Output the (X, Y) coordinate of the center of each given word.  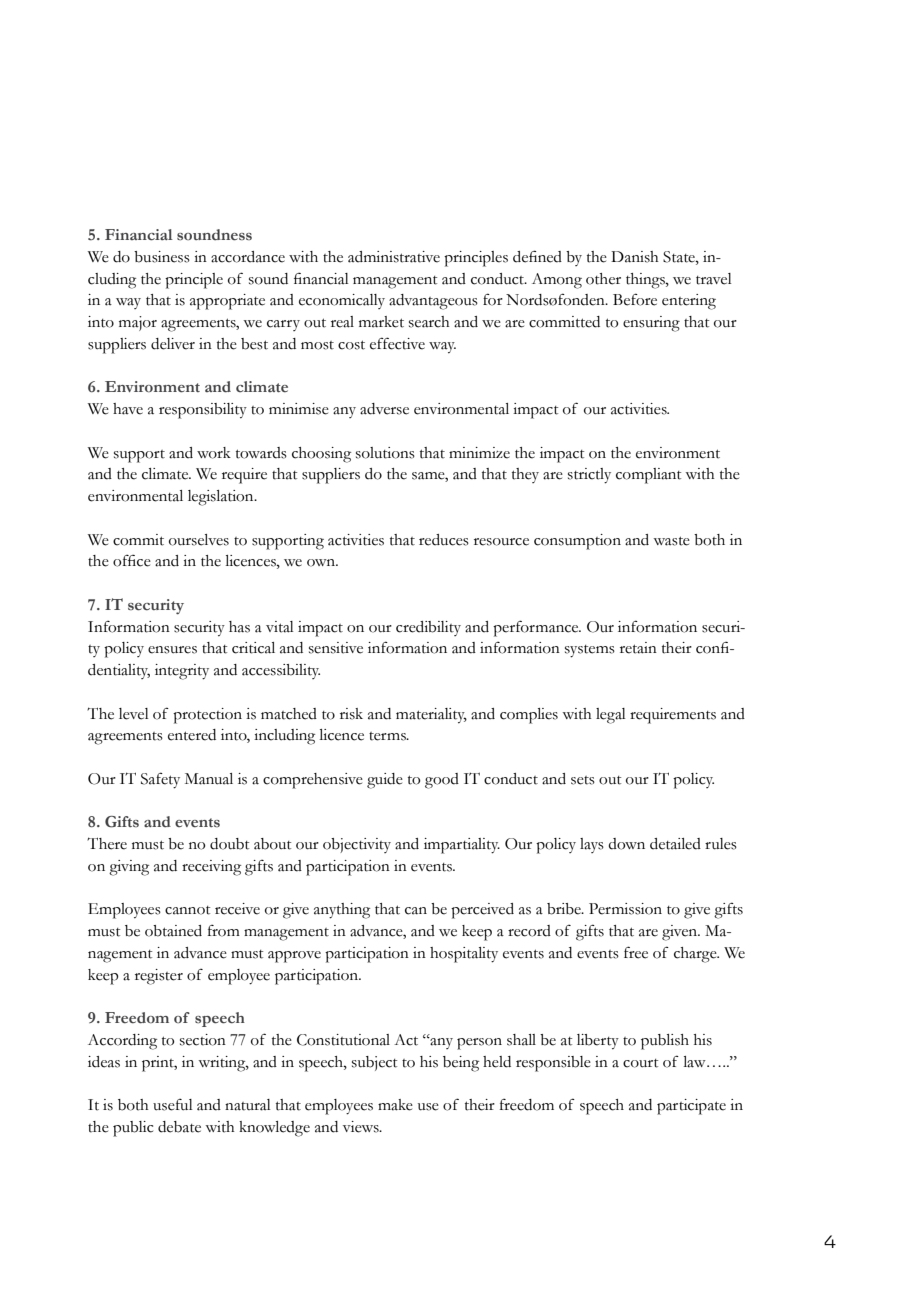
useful (173, 1105)
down (626, 844)
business (162, 257)
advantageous (433, 302)
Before (635, 299)
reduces (444, 540)
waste (671, 541)
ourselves (199, 540)
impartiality (462, 846)
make (395, 1105)
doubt (229, 844)
